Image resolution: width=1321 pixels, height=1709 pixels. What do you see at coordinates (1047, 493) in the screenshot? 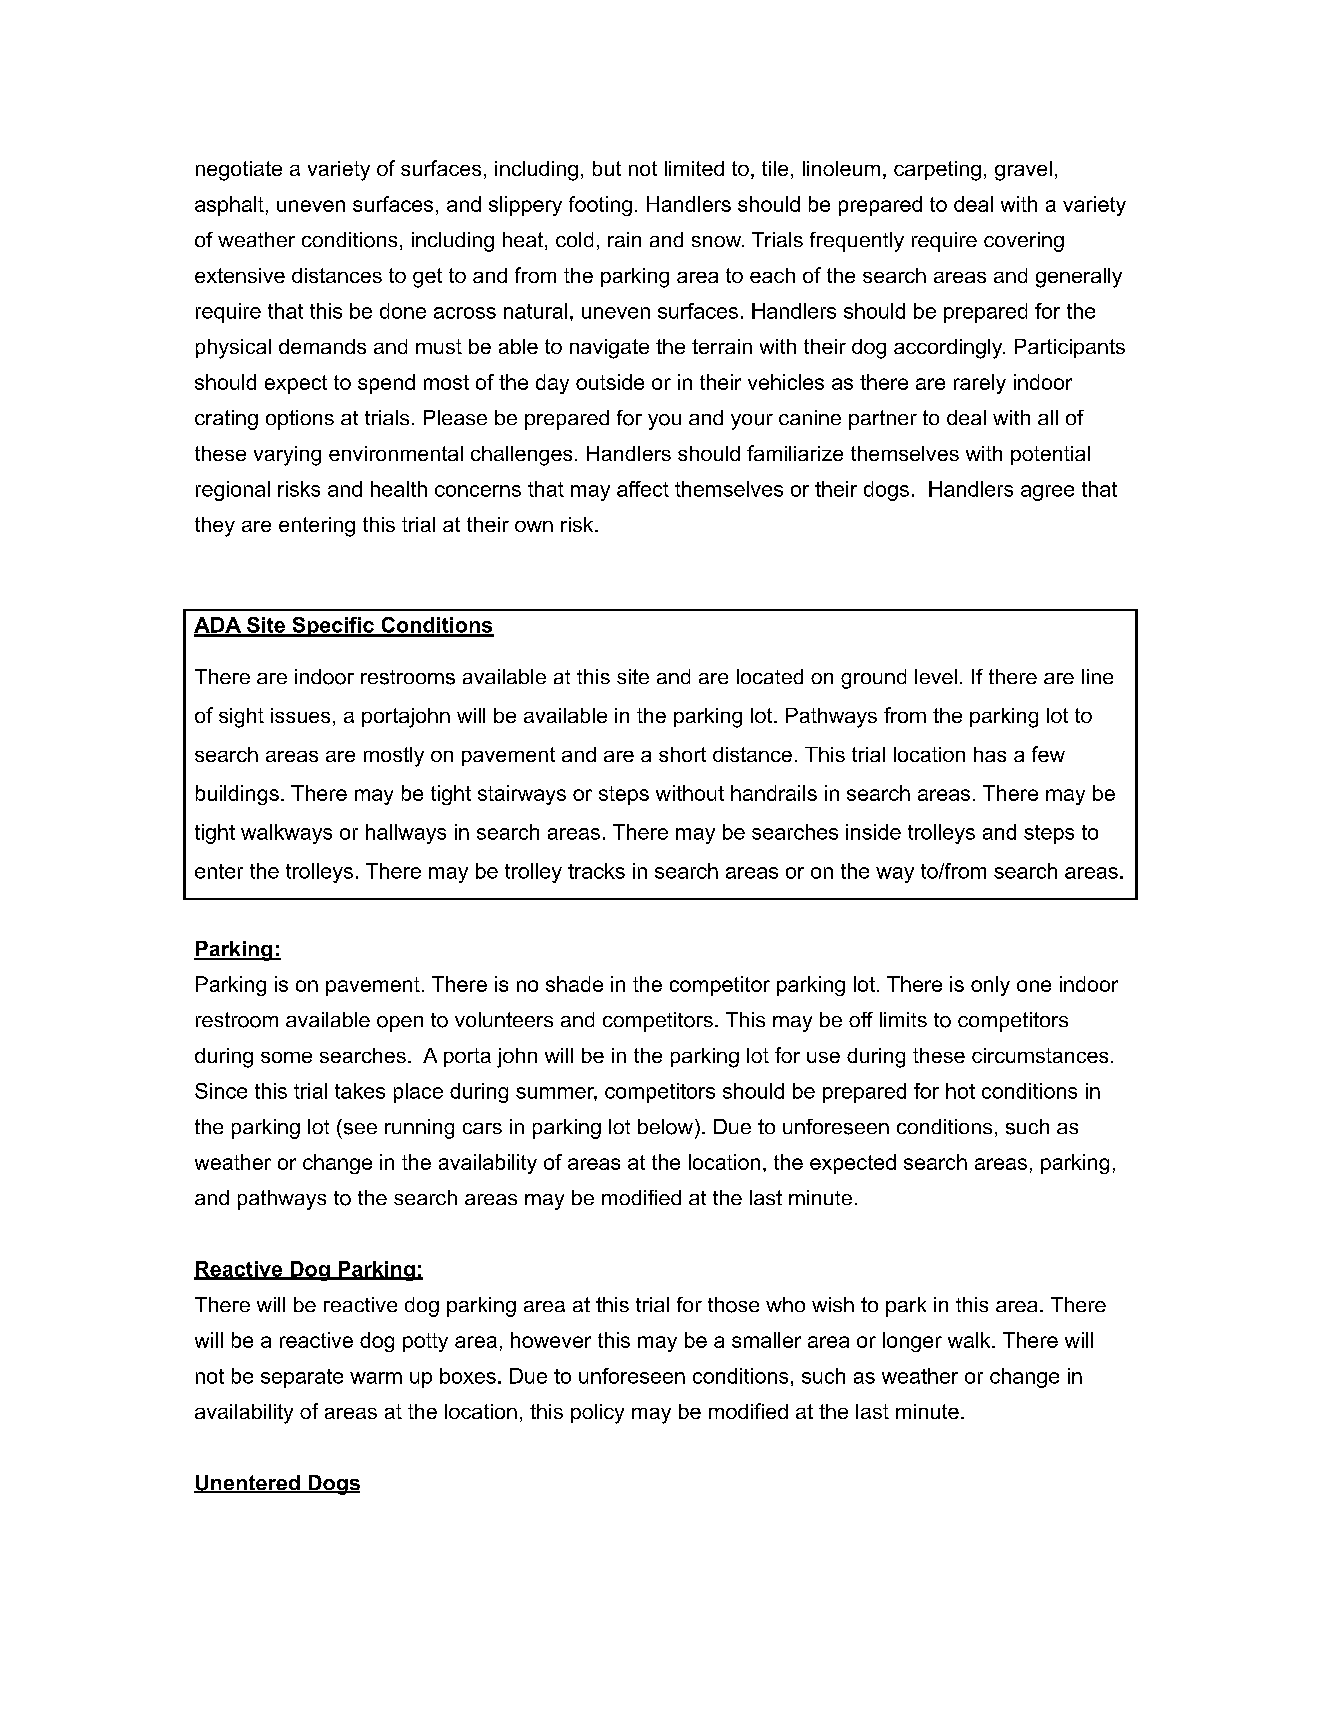
I see `agree` at bounding box center [1047, 493].
